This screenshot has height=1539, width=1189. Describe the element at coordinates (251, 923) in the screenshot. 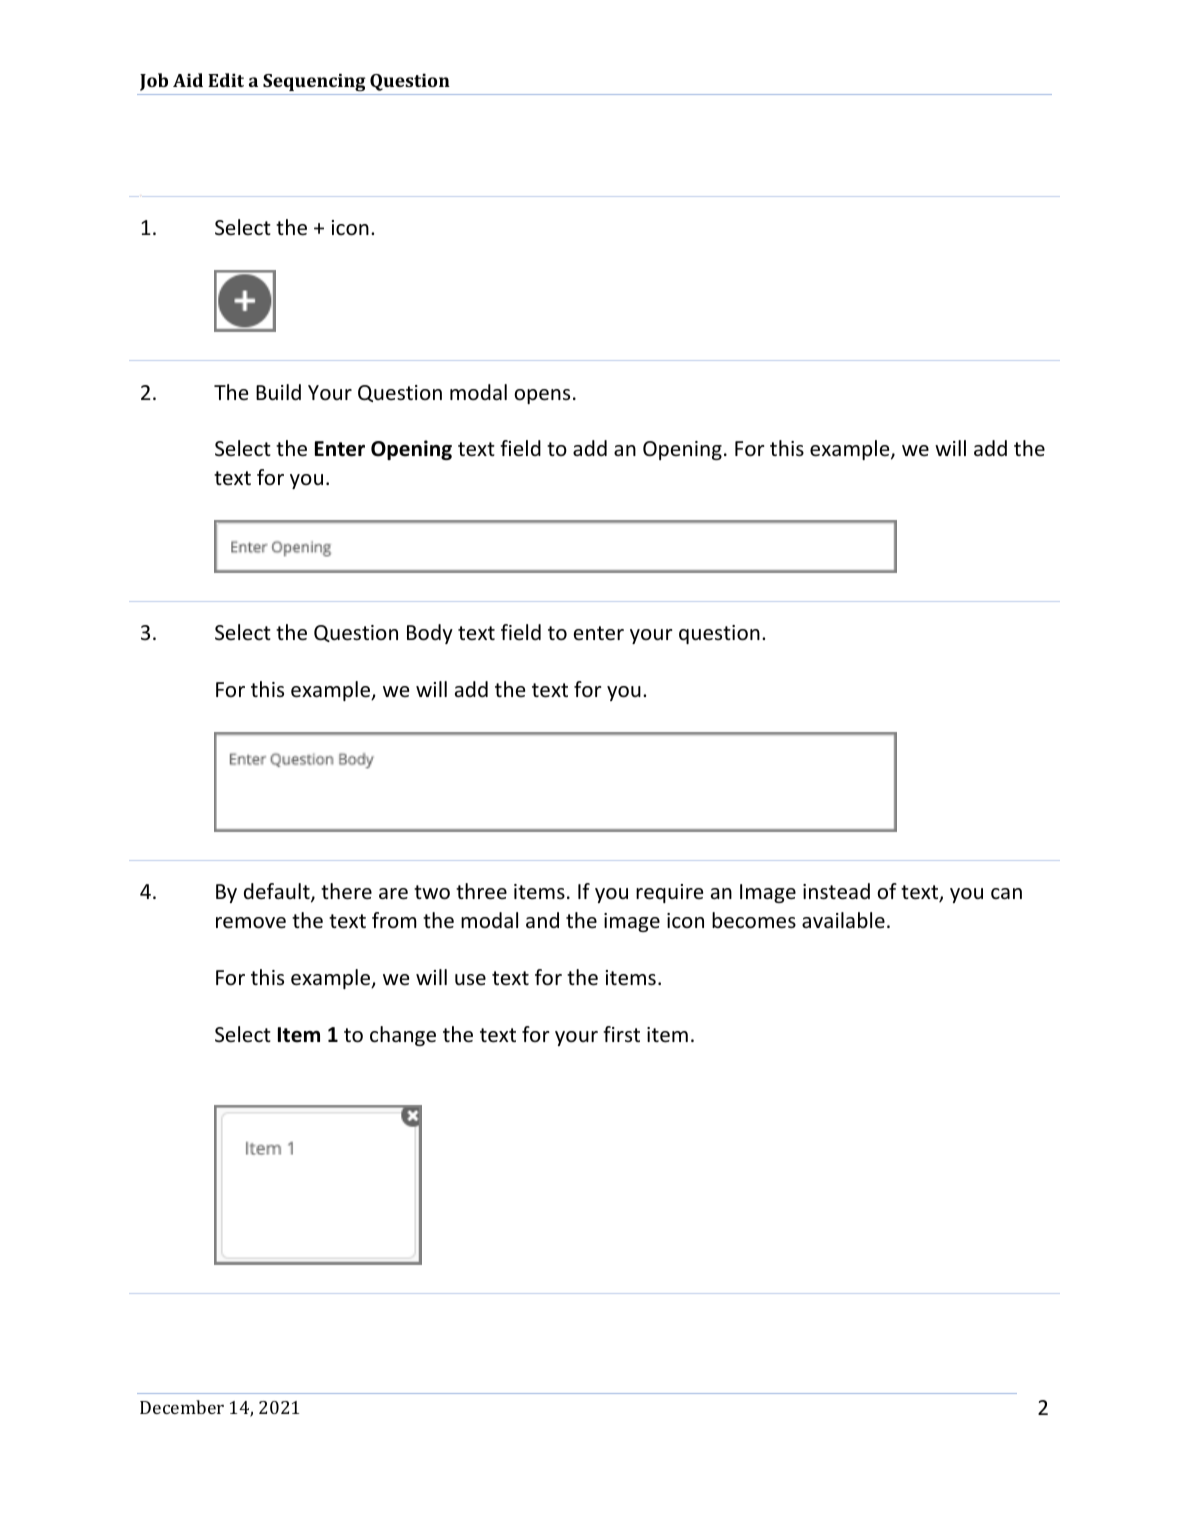

I see `remove` at that location.
